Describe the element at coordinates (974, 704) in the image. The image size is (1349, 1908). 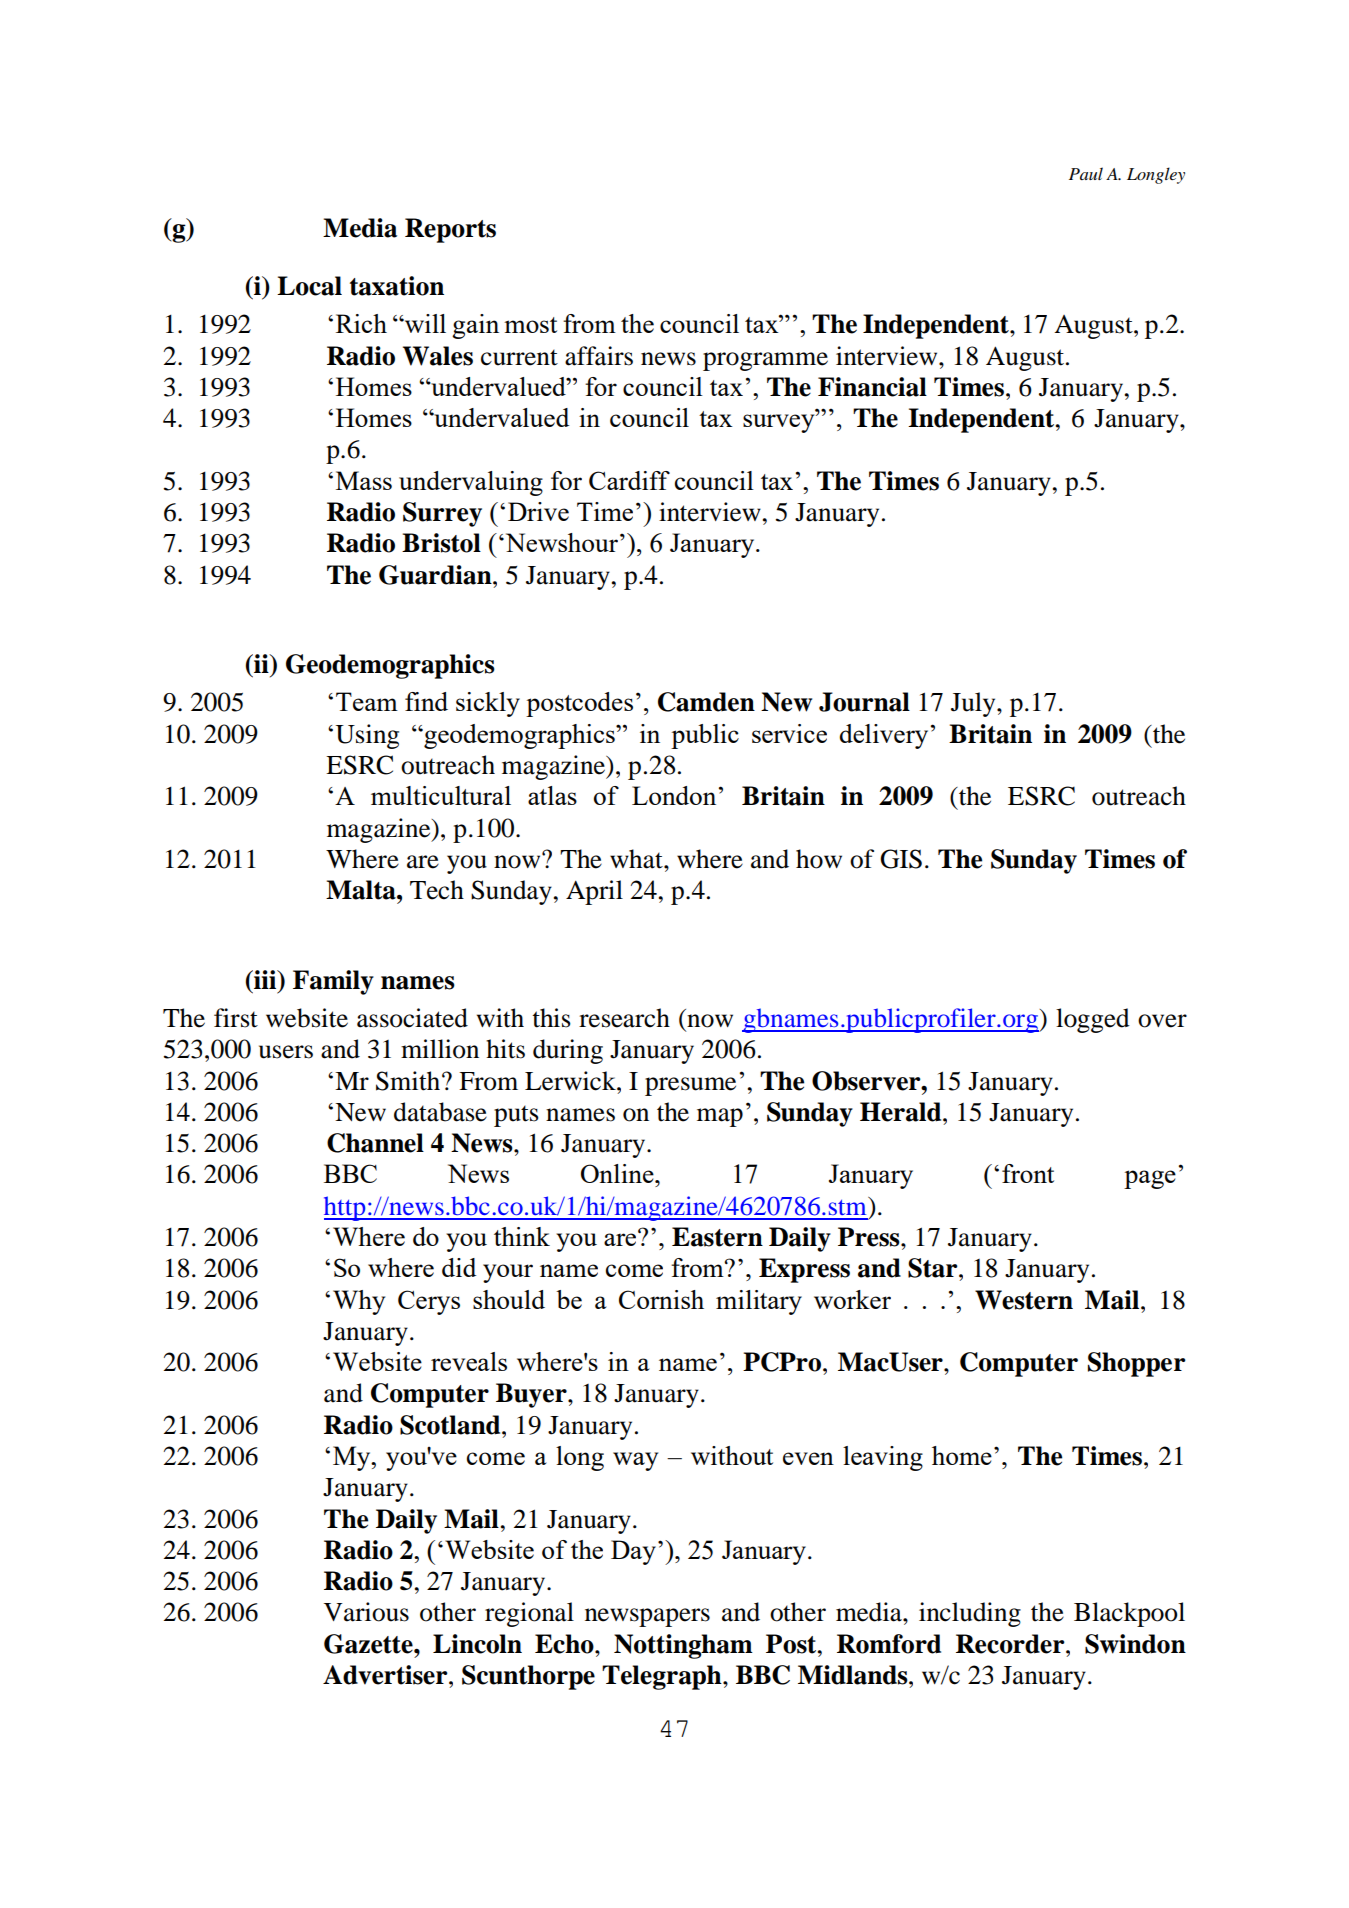
I see `July` at that location.
